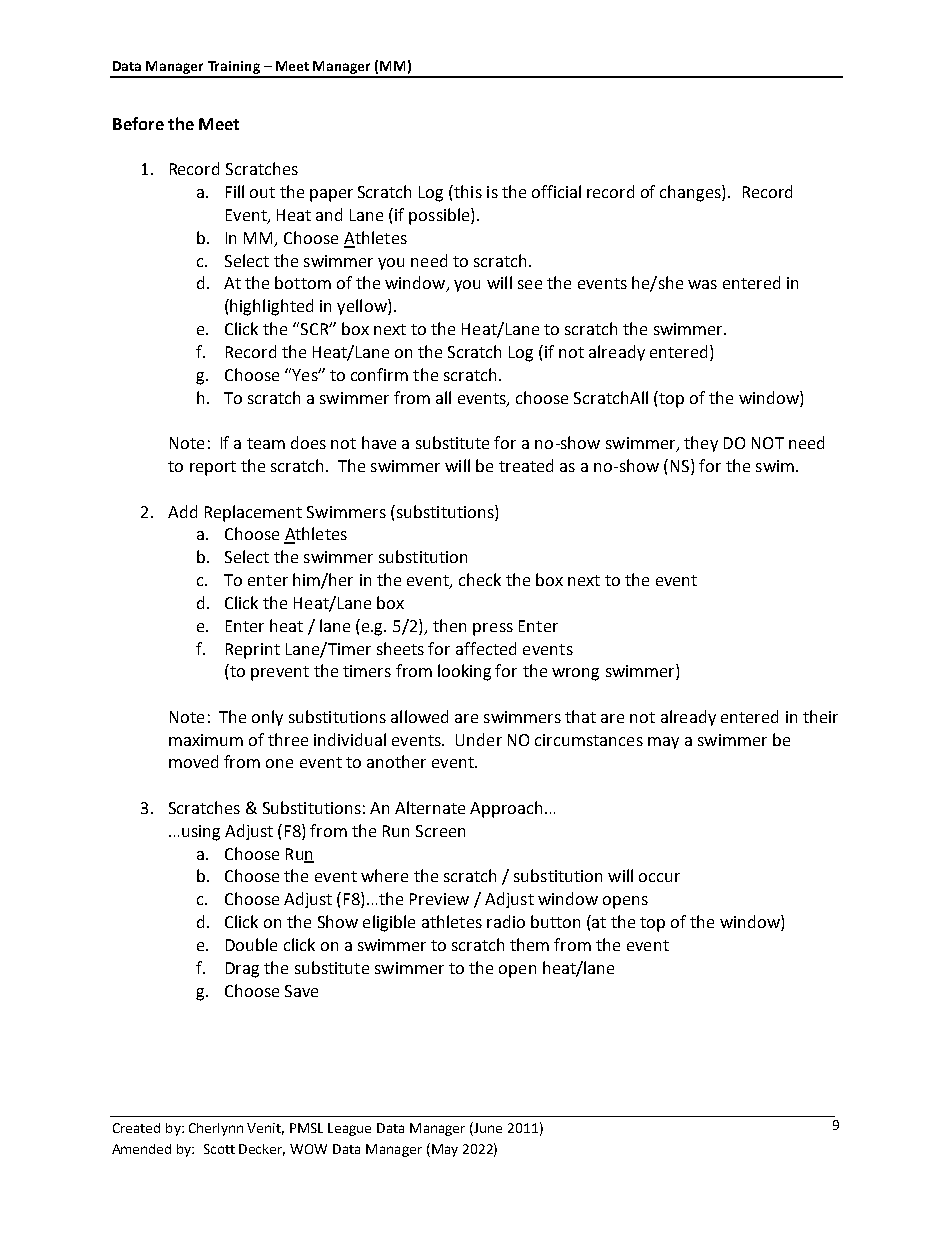 The width and height of the screenshot is (952, 1233). I want to click on June, so click(487, 1127).
